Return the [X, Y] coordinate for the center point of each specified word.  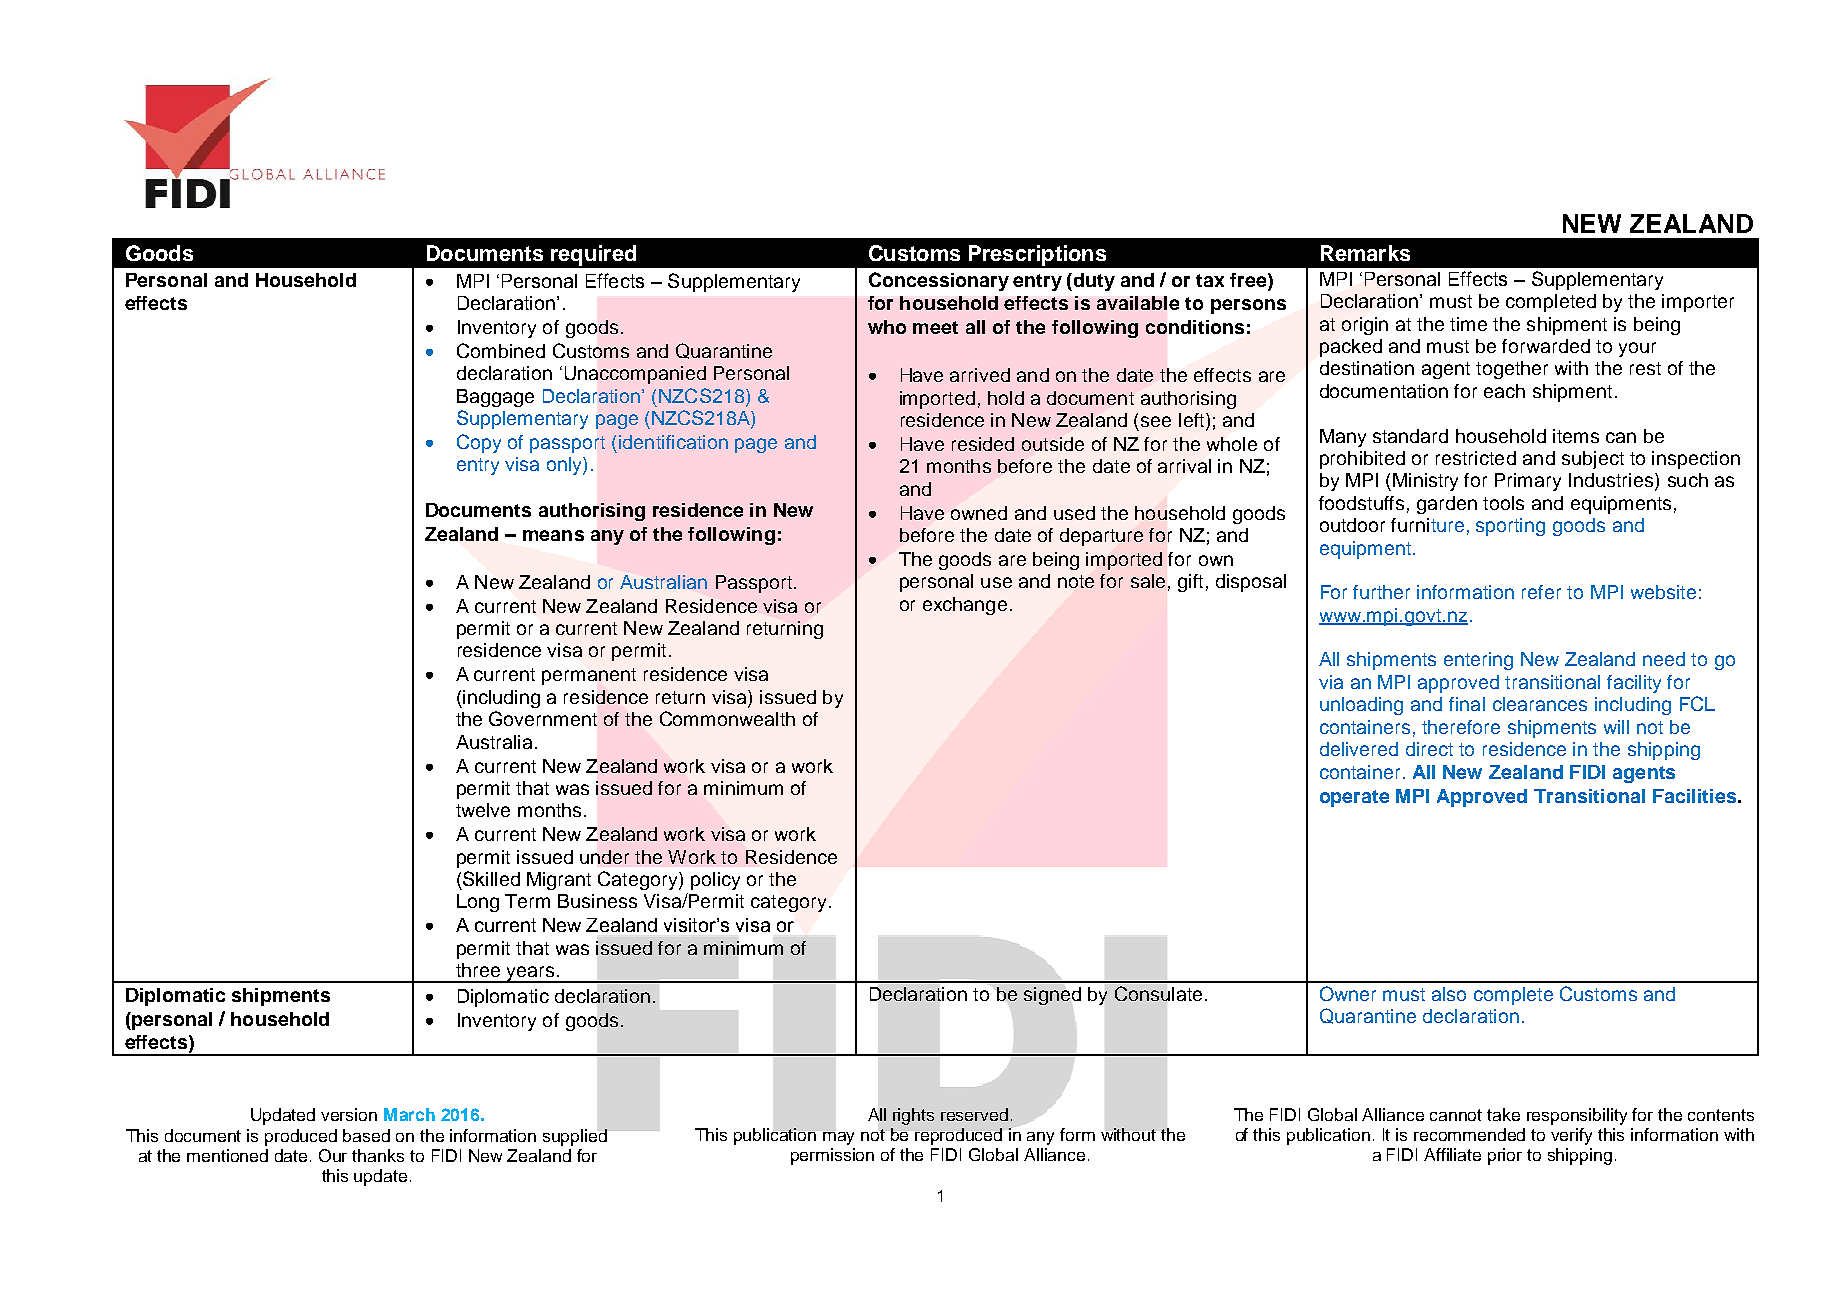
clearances [1540, 704]
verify [1571, 1136]
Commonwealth [727, 718]
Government [543, 718]
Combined [501, 350]
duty [1094, 282]
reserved [974, 1114]
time [1468, 324]
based [366, 1135]
